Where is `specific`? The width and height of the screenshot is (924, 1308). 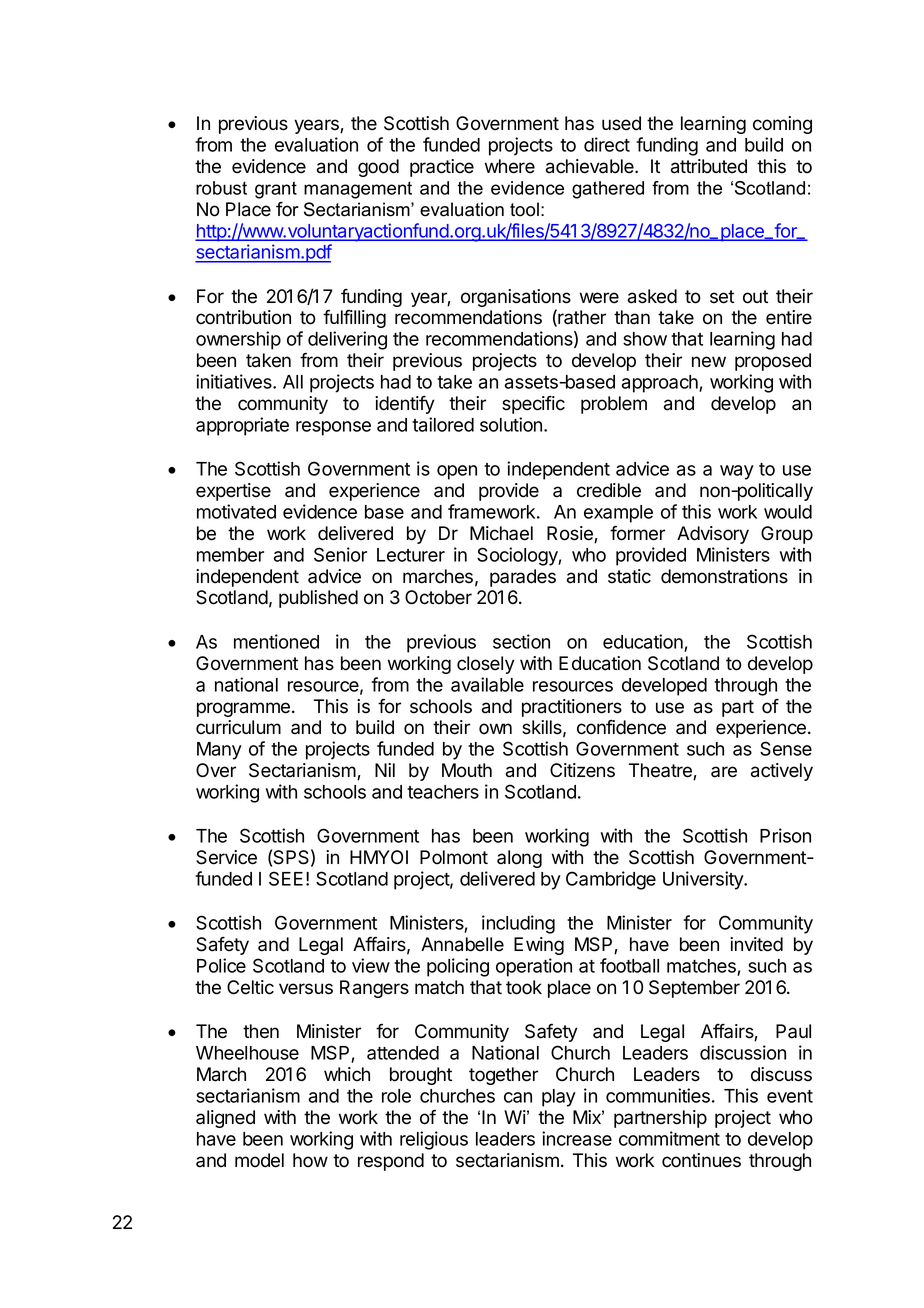
specific is located at coordinates (533, 405).
